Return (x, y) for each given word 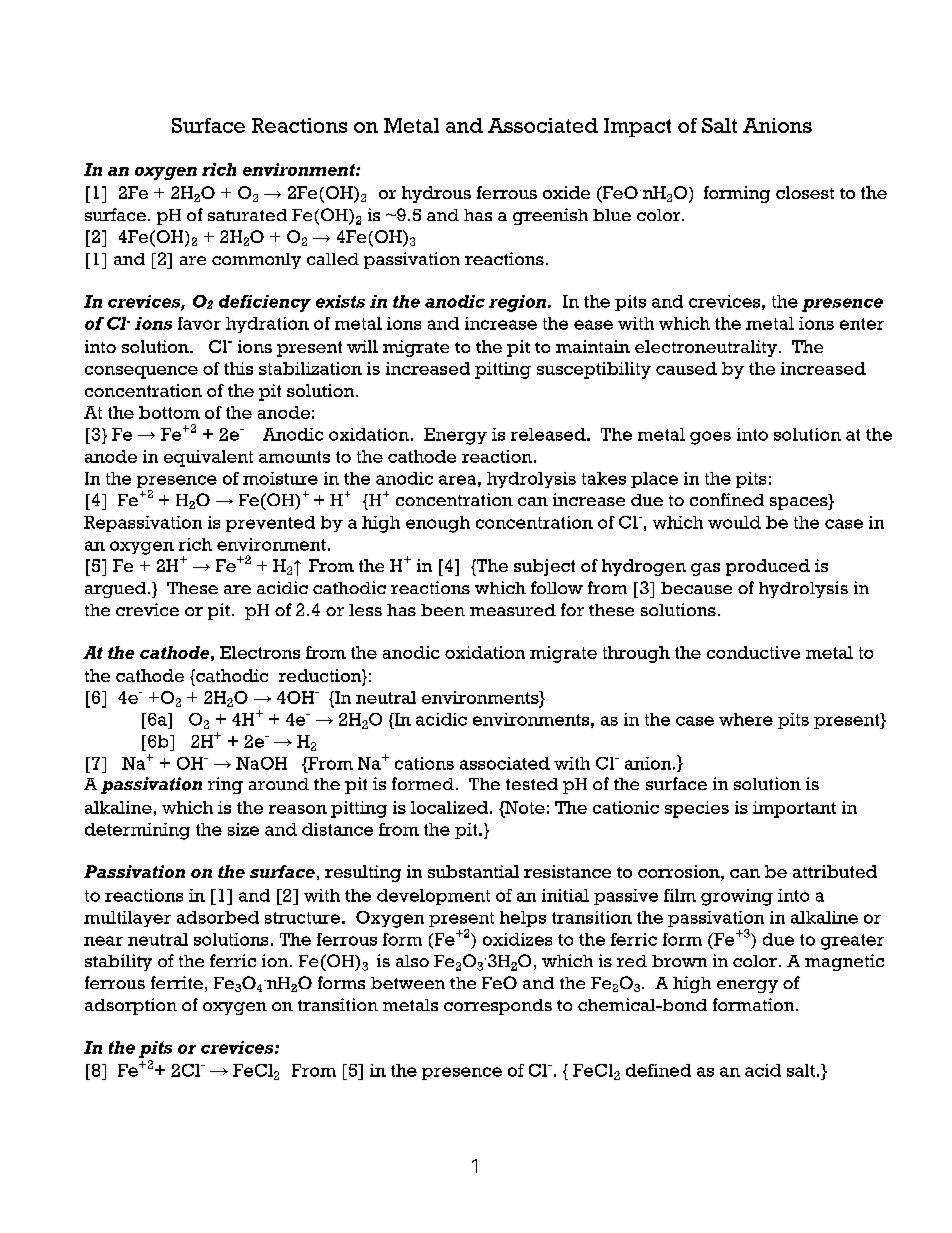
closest (805, 192)
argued (117, 590)
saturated (247, 215)
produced (768, 567)
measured (513, 610)
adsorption (131, 1006)
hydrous (436, 194)
